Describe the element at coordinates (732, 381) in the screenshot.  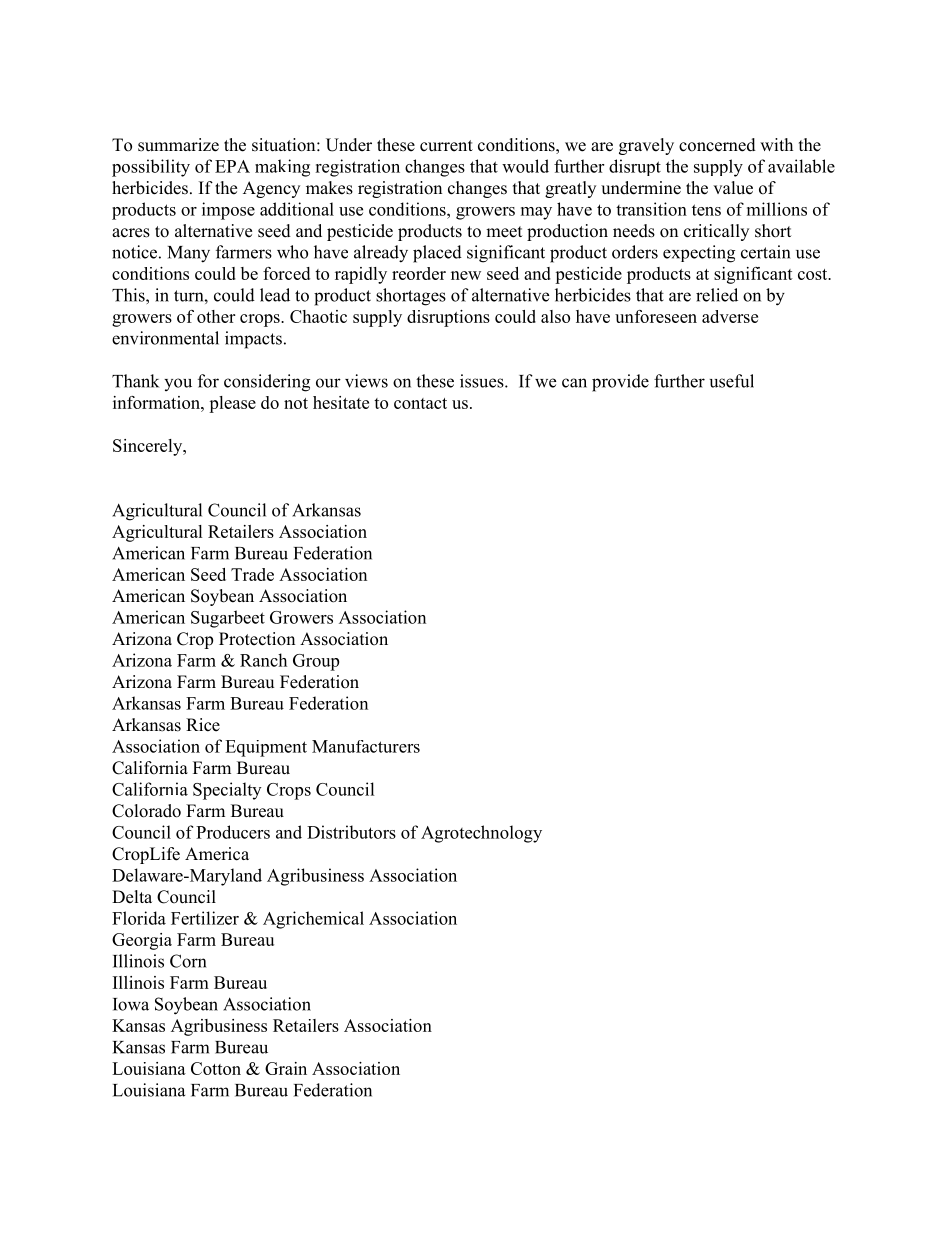
I see `useful` at that location.
